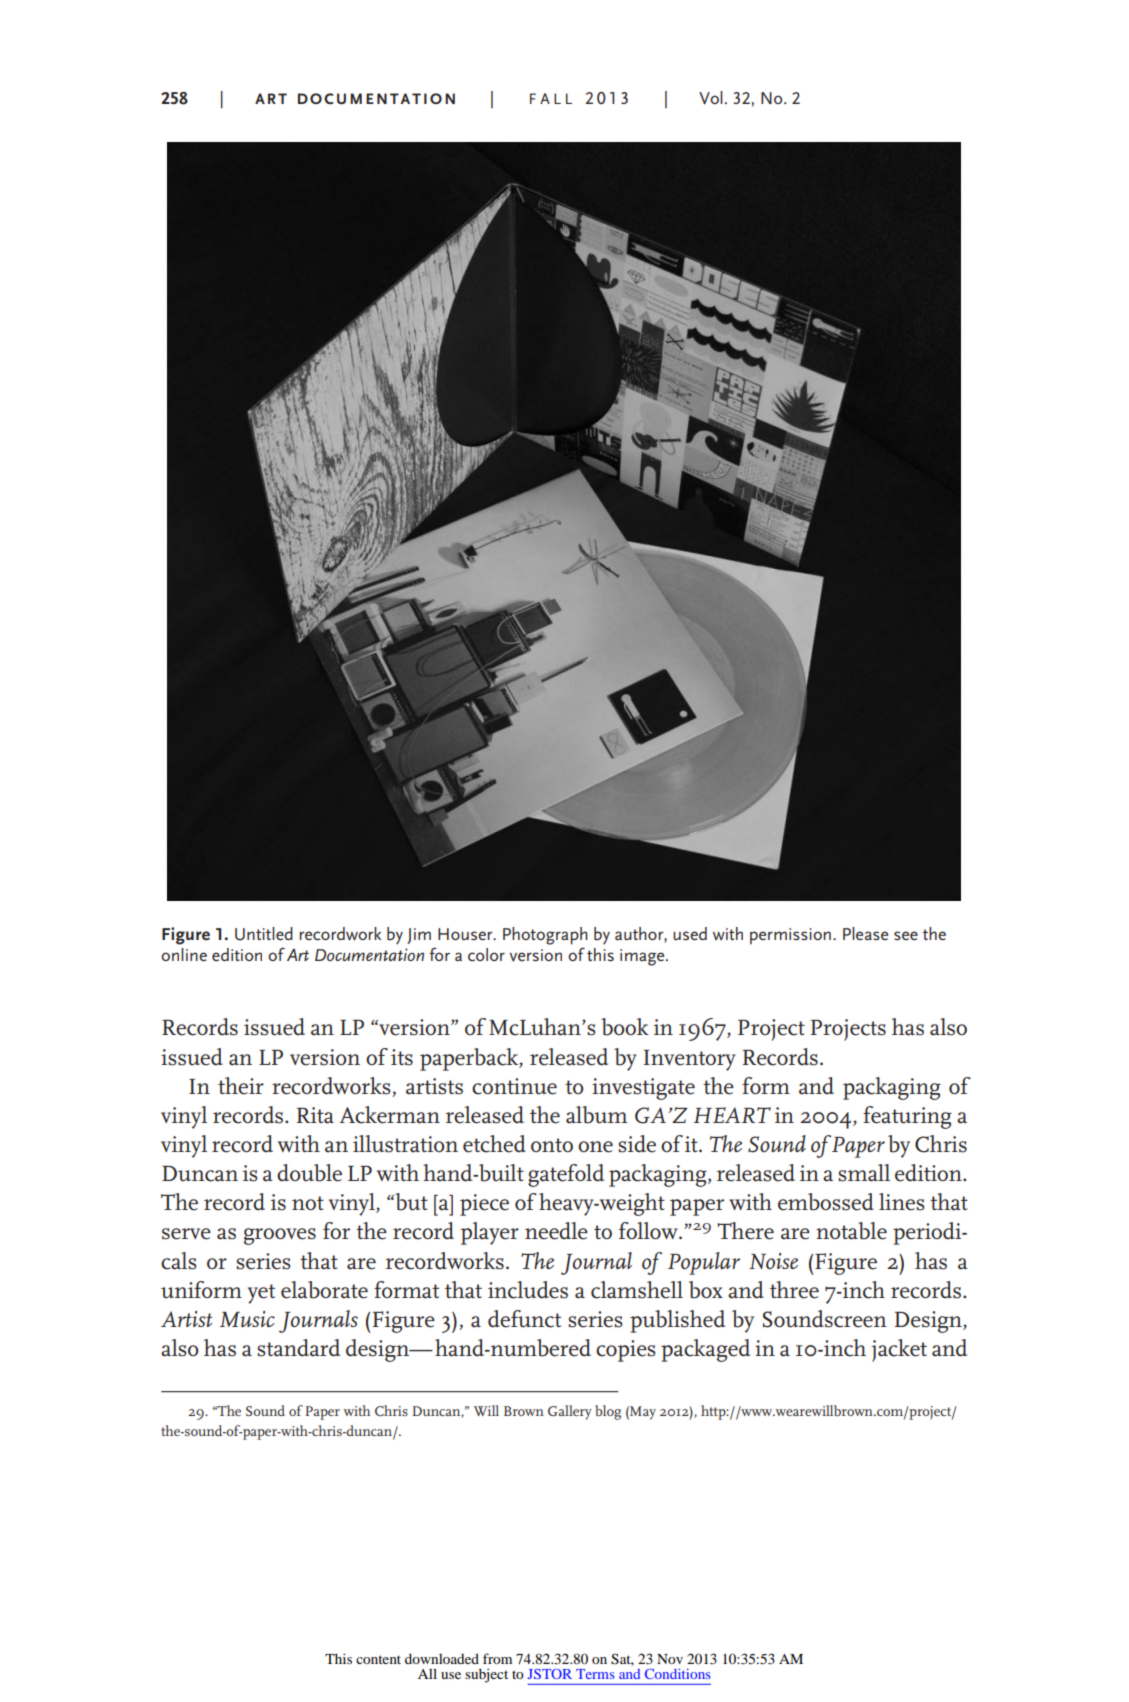 Image resolution: width=1129 pixels, height=1702 pixels. I want to click on FALL, so click(551, 98).
